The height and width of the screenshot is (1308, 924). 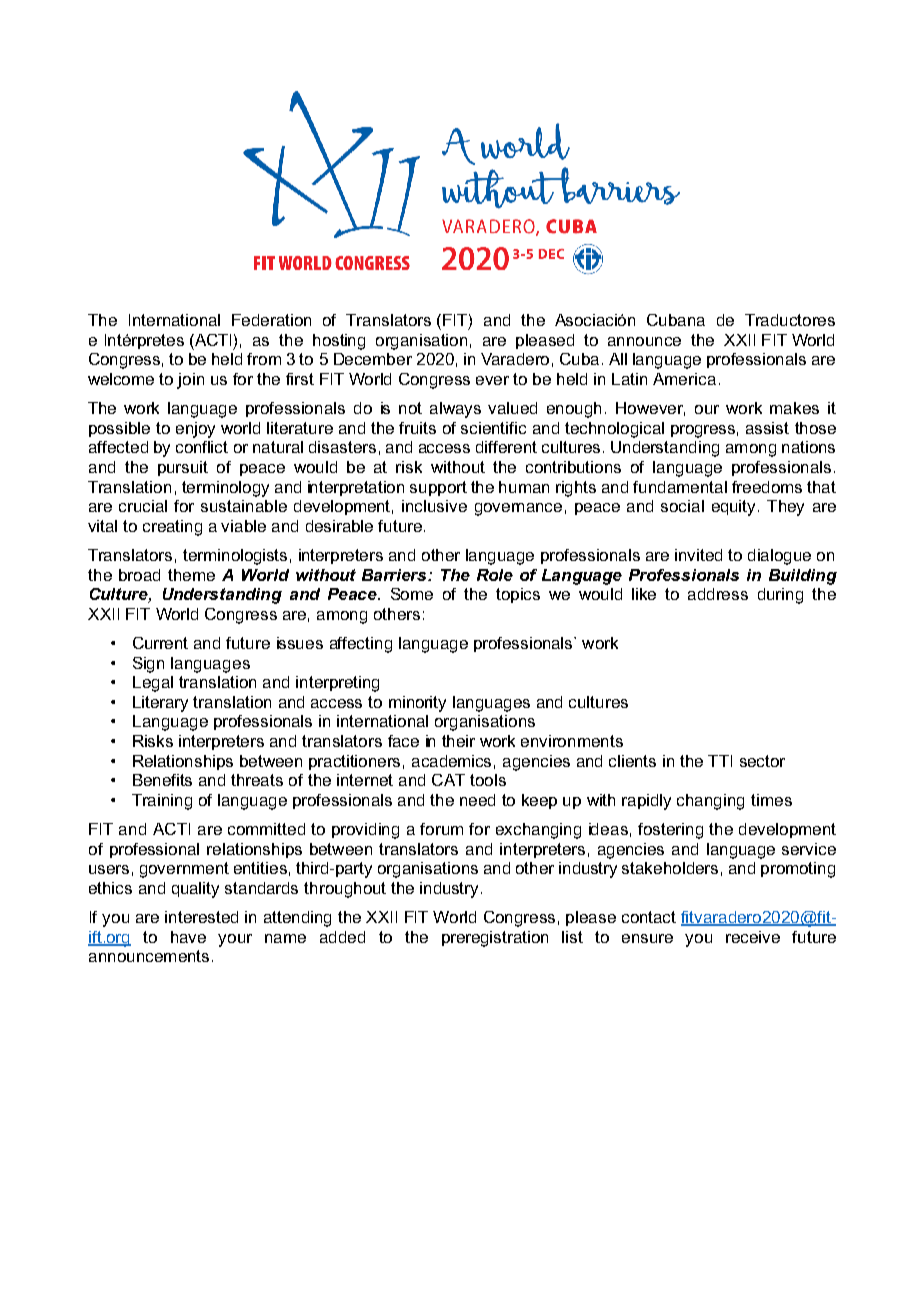 What do you see at coordinates (458, 741) in the screenshot?
I see `their` at bounding box center [458, 741].
